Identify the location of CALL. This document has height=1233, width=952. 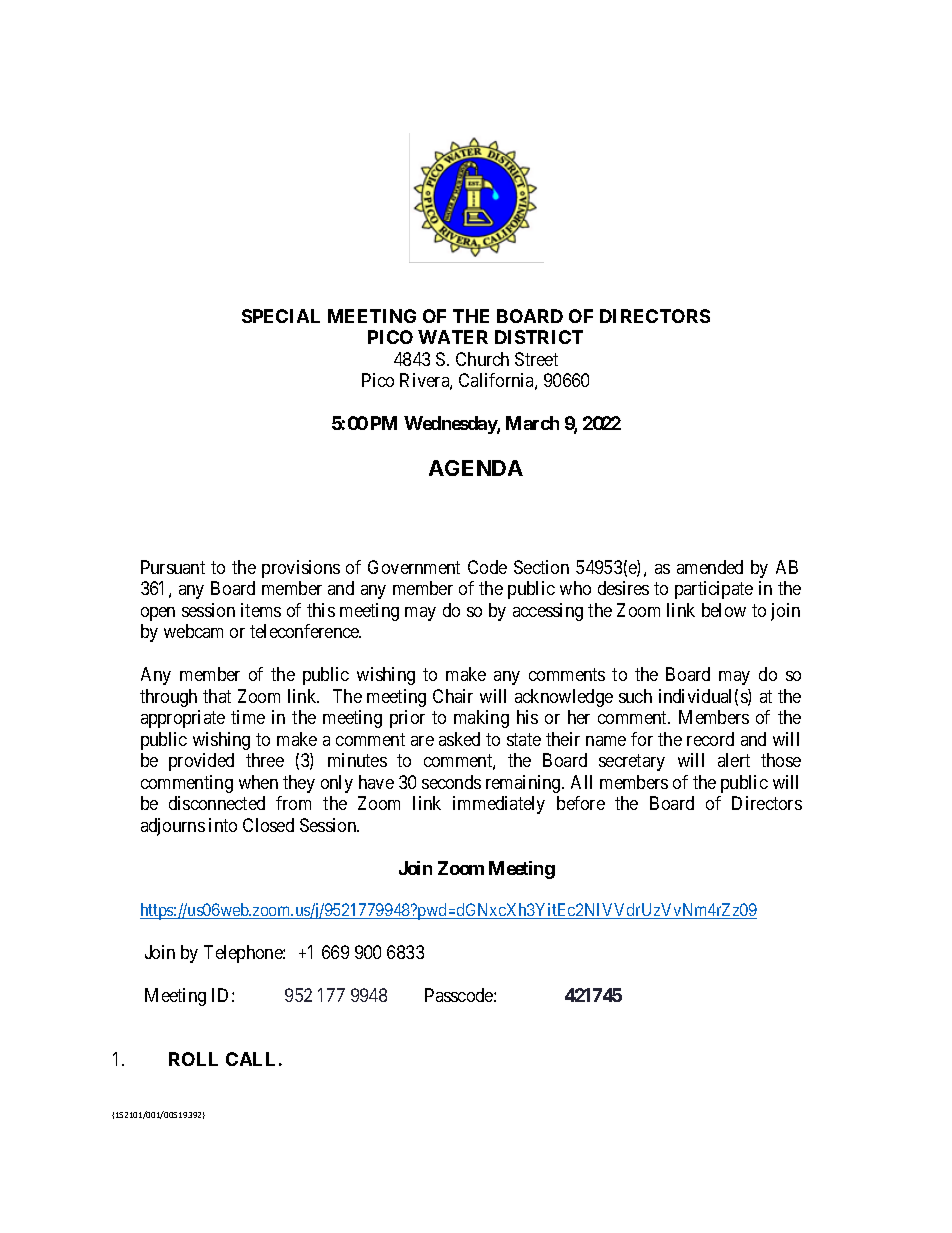
(250, 1059).
